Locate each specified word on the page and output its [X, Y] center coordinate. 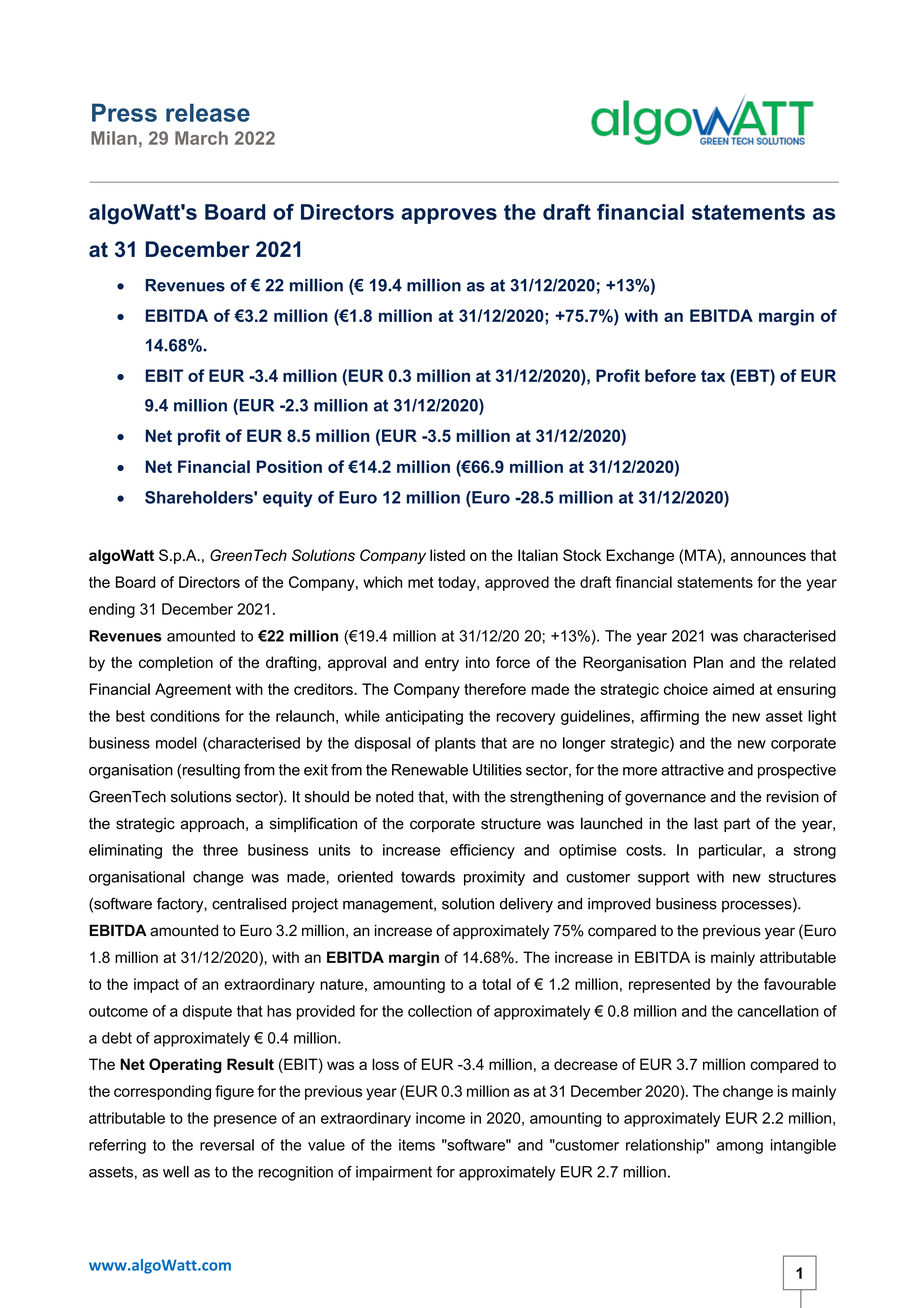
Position [289, 466]
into [478, 662]
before [670, 375]
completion [176, 663]
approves [449, 216]
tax [713, 376]
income [440, 1118]
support [663, 878]
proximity [494, 878]
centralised [249, 904]
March [201, 138]
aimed [733, 689]
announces [768, 556]
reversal [227, 1145]
